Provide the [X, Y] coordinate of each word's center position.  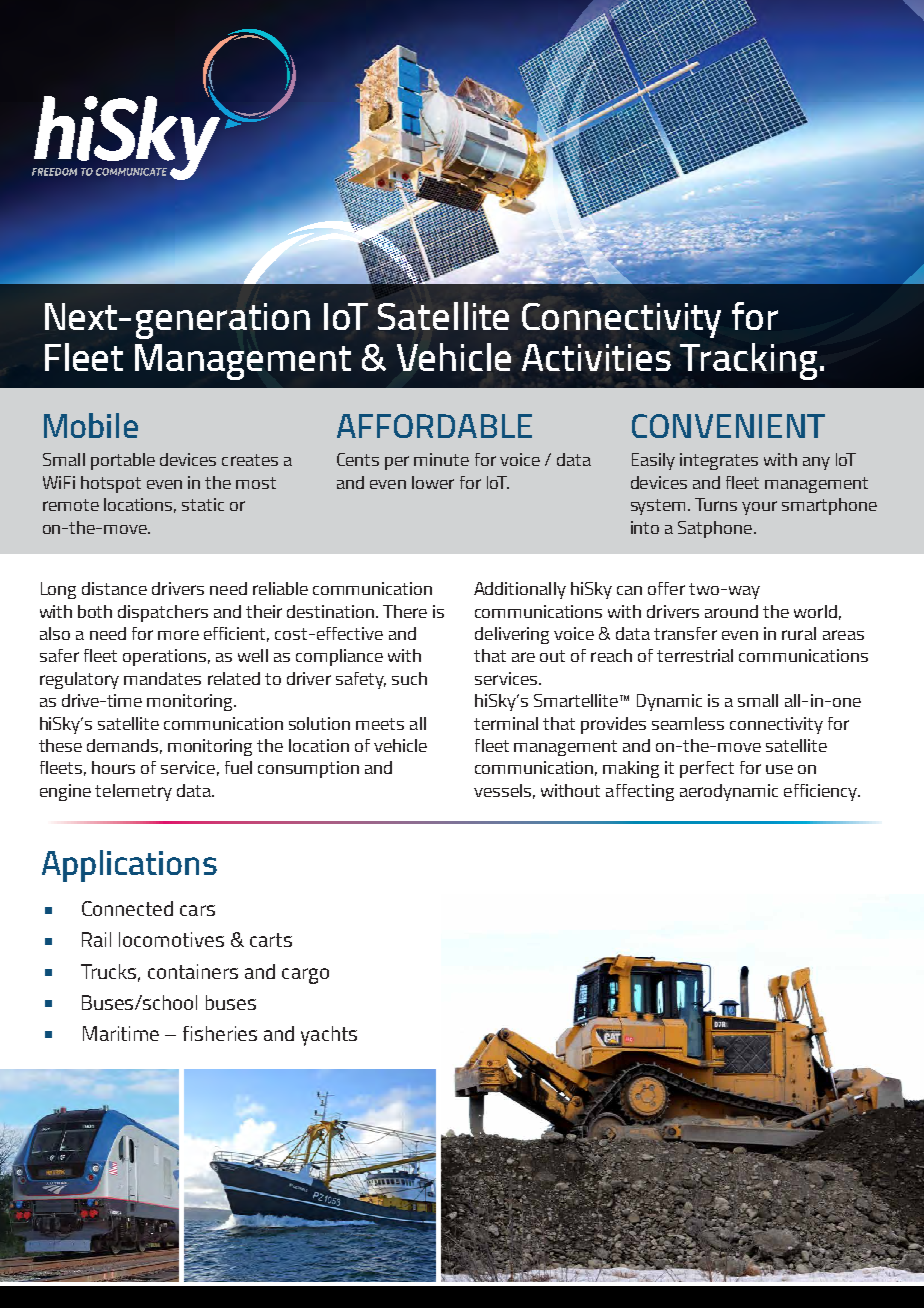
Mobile [91, 425]
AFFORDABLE [434, 426]
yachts [329, 1036]
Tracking [748, 361]
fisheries [220, 1033]
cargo [305, 976]
